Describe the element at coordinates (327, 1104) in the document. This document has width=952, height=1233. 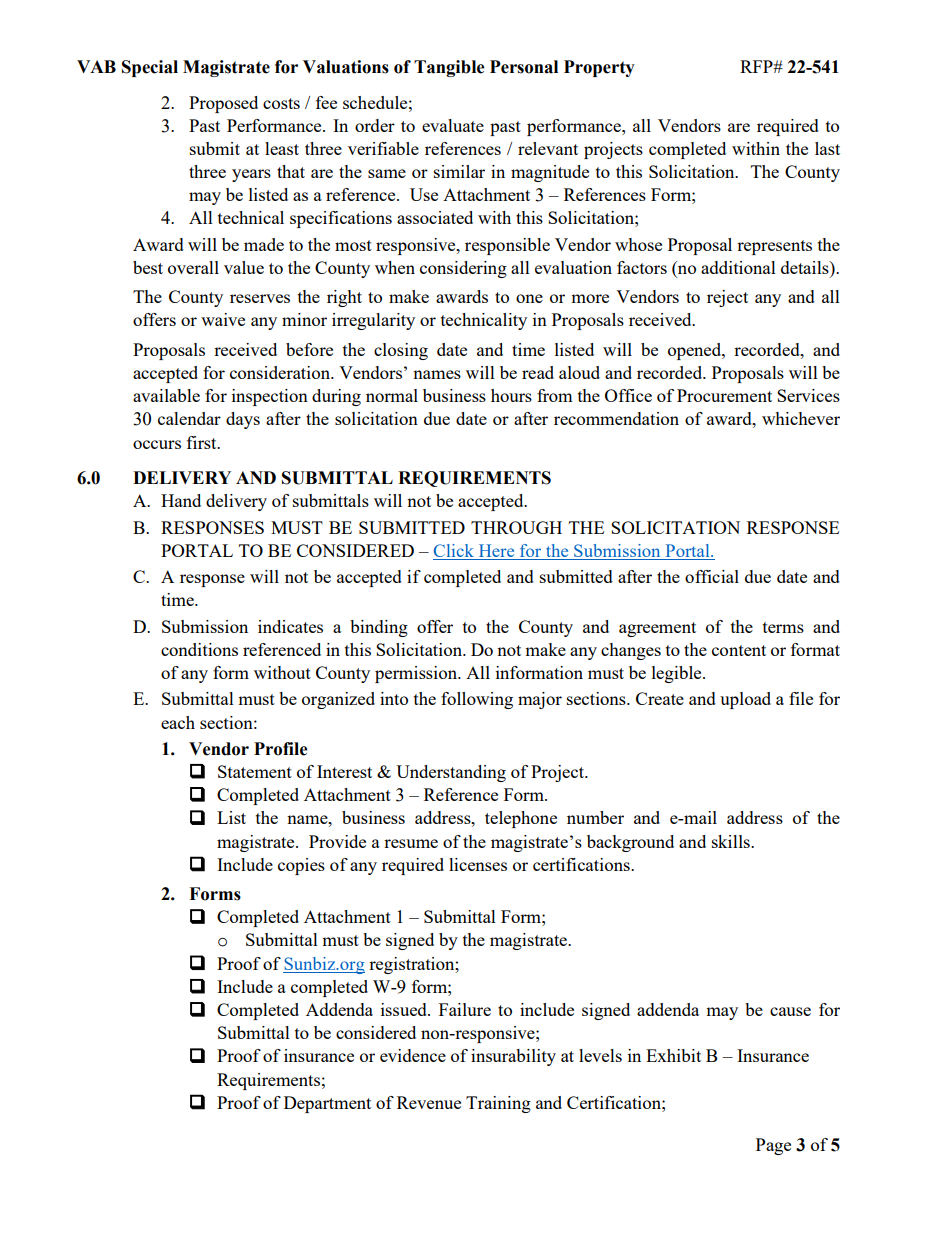
I see `Department` at that location.
